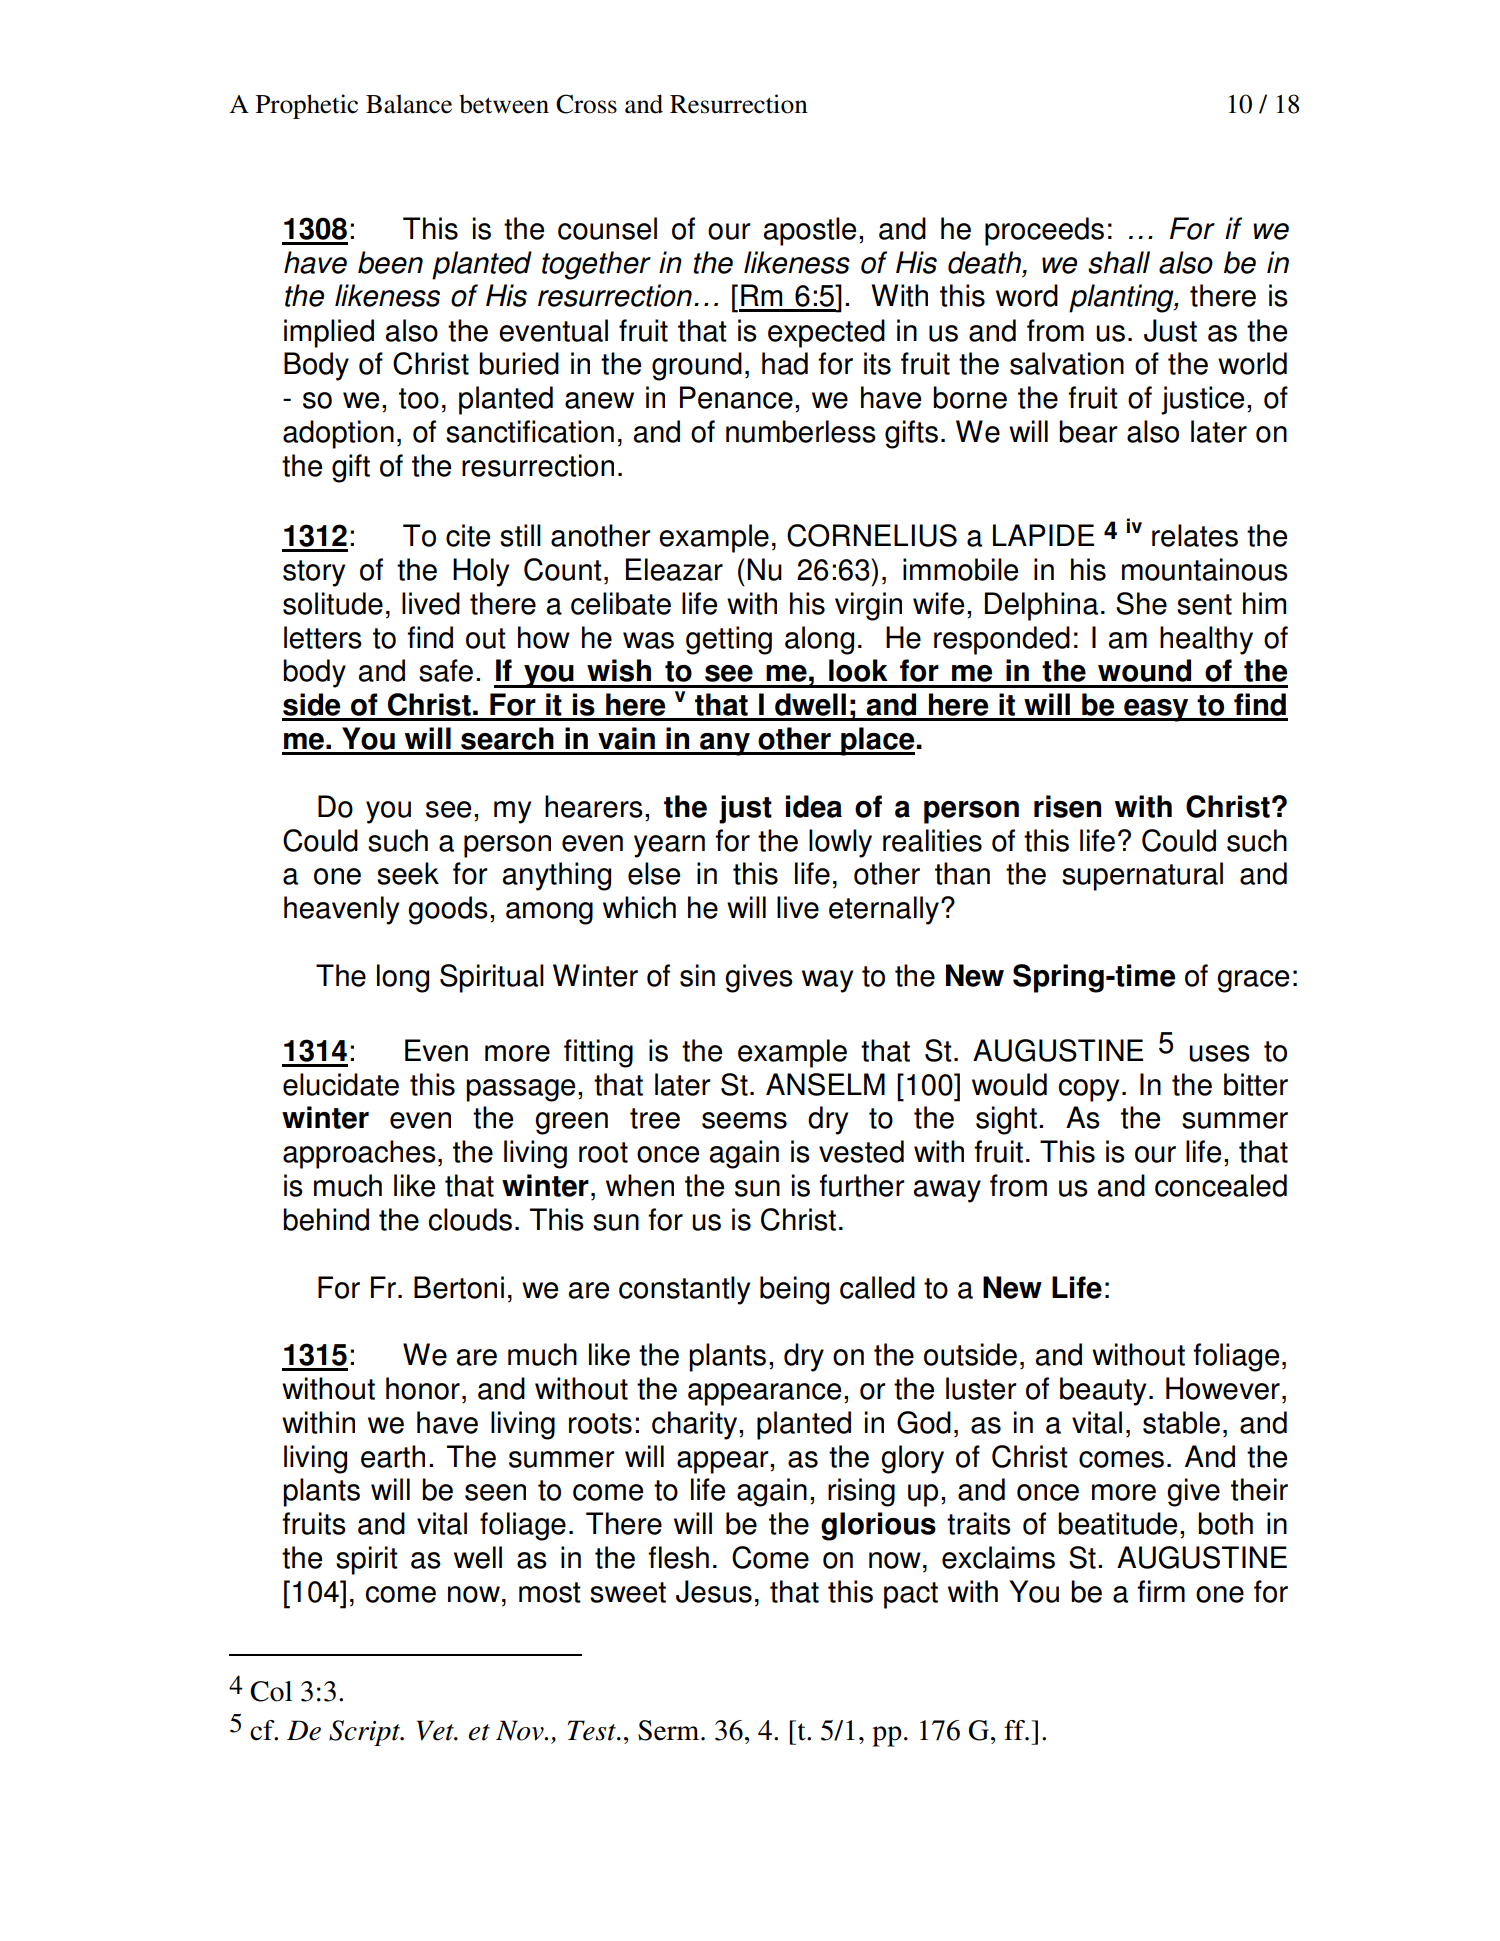  What do you see at coordinates (423, 1388) in the screenshot?
I see `honor` at bounding box center [423, 1388].
